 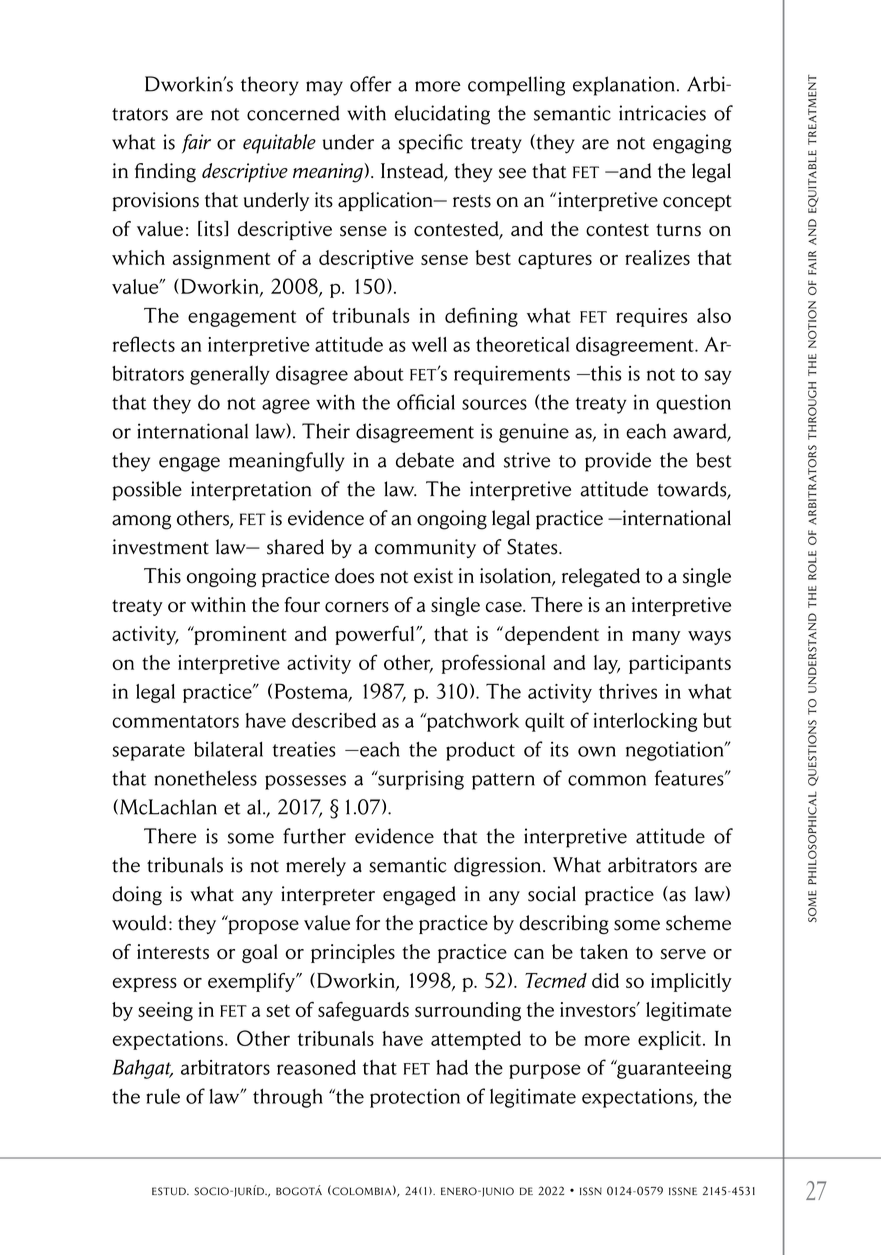 What do you see at coordinates (144, 344) in the image?
I see `reflects` at bounding box center [144, 344].
